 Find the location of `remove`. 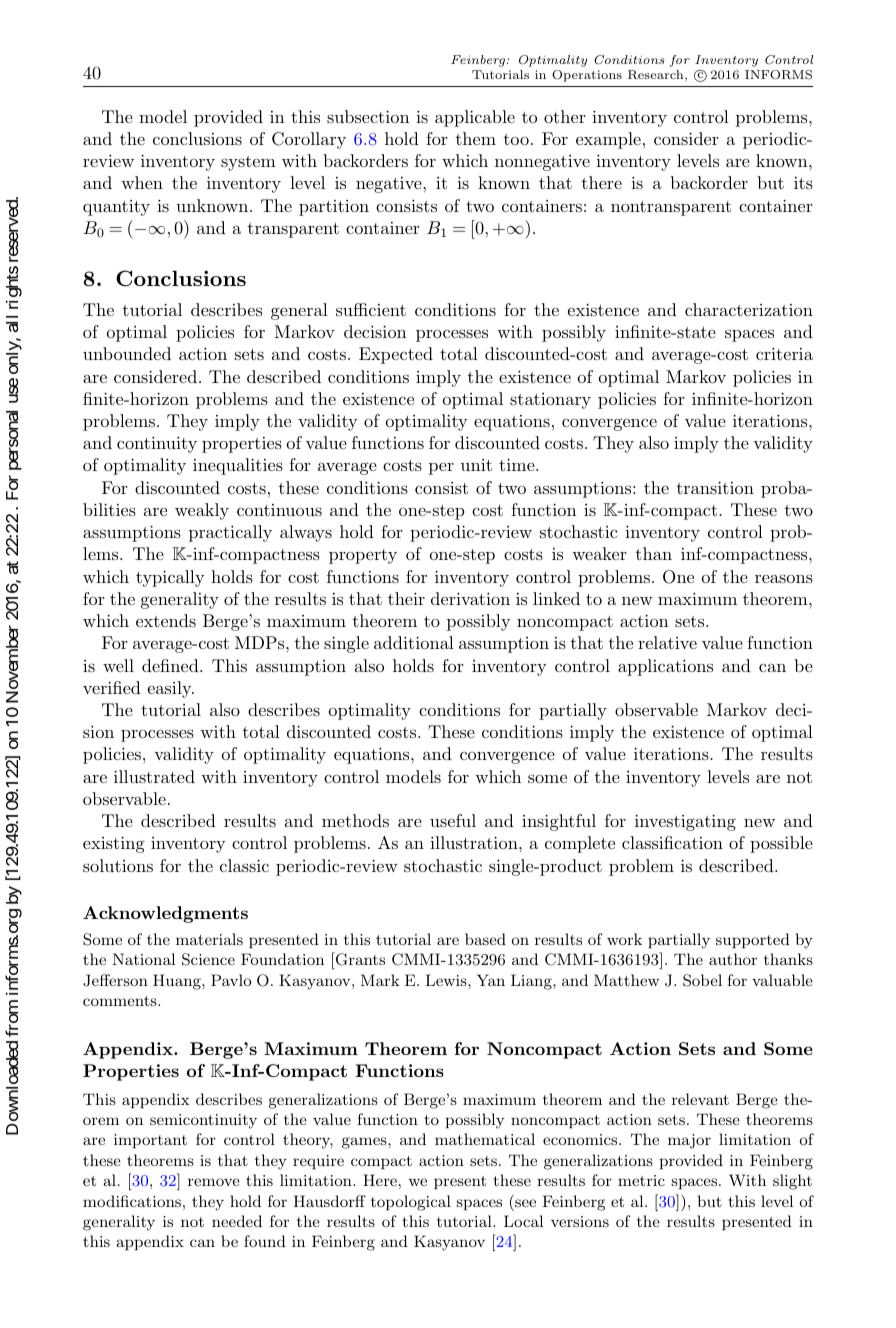

remove is located at coordinates (214, 1182).
